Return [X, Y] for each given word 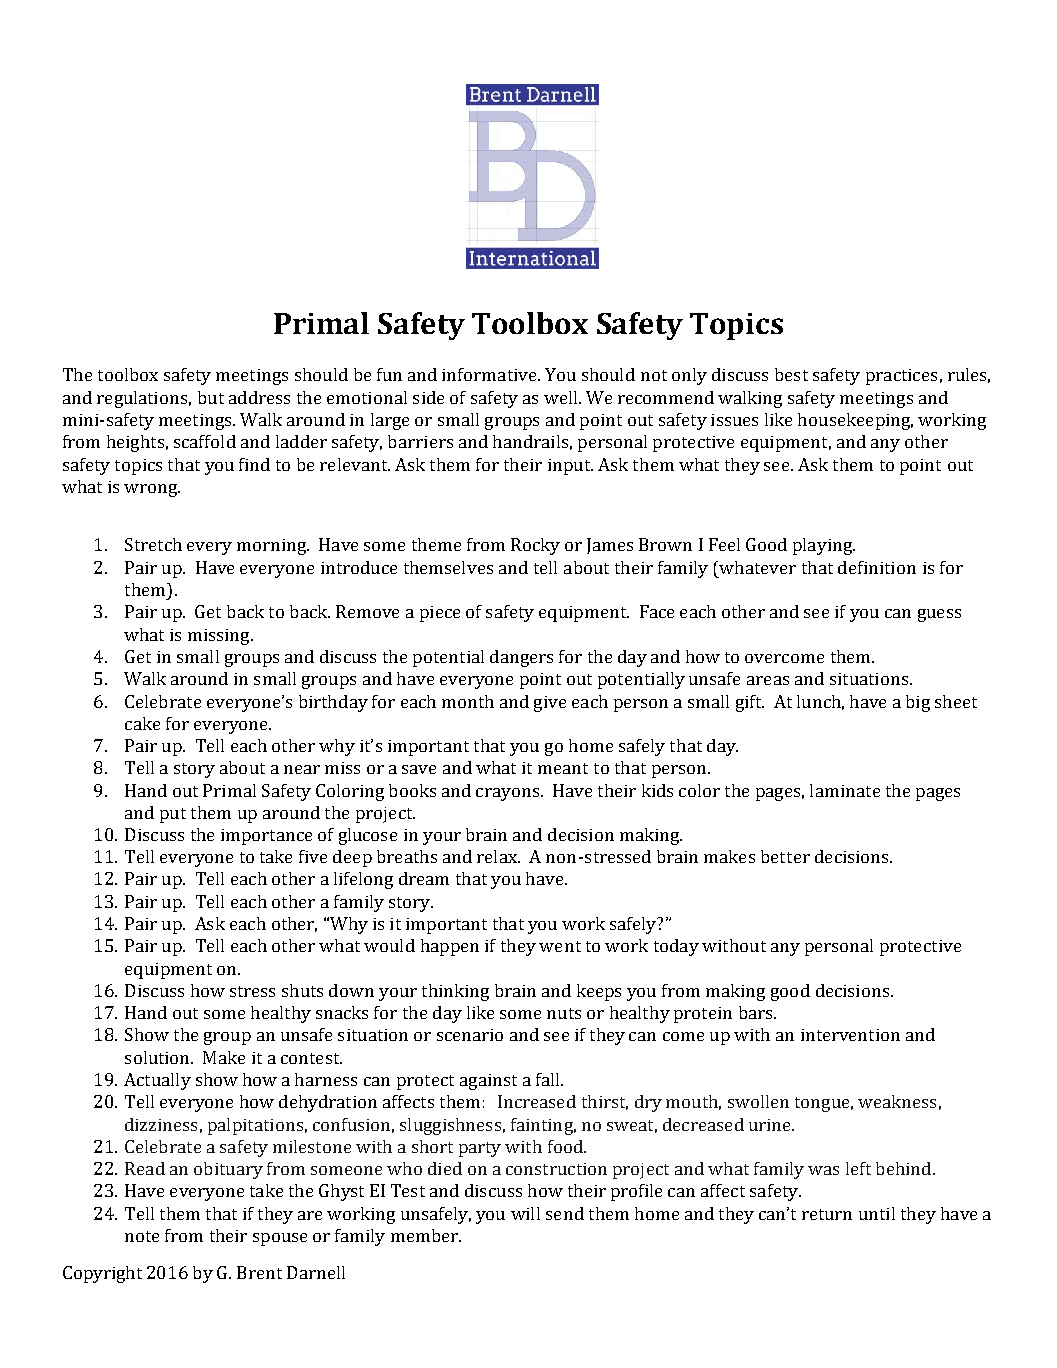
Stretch [153, 544]
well [562, 397]
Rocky [535, 546]
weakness [897, 1101]
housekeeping [855, 421]
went [560, 946]
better [785, 856]
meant [563, 768]
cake [142, 723]
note [142, 1236]
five [313, 856]
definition [877, 567]
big [918, 703]
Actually [157, 1081]
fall [549, 1079]
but [211, 397]
